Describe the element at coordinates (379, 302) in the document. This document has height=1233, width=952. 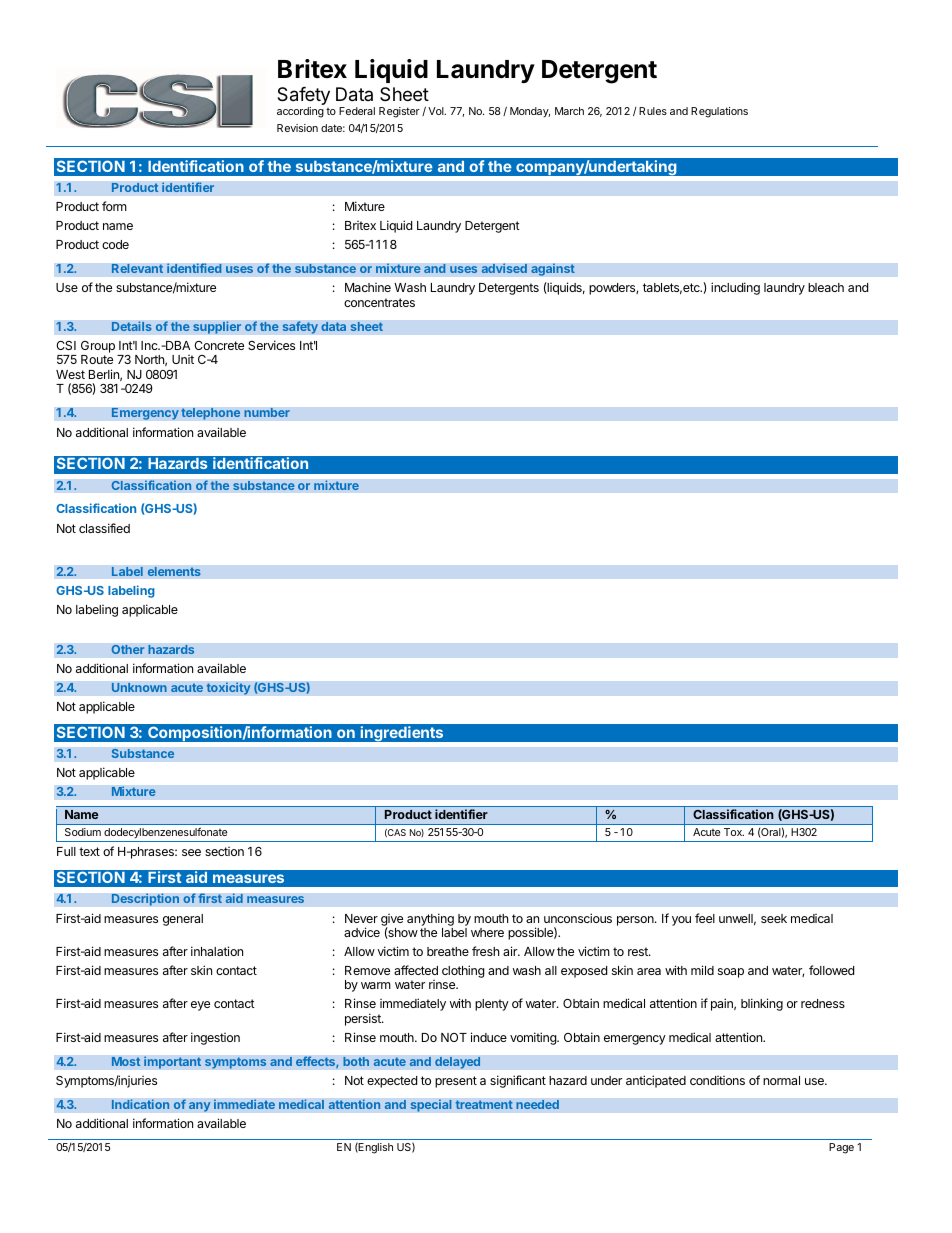
I see `concentrates` at that location.
